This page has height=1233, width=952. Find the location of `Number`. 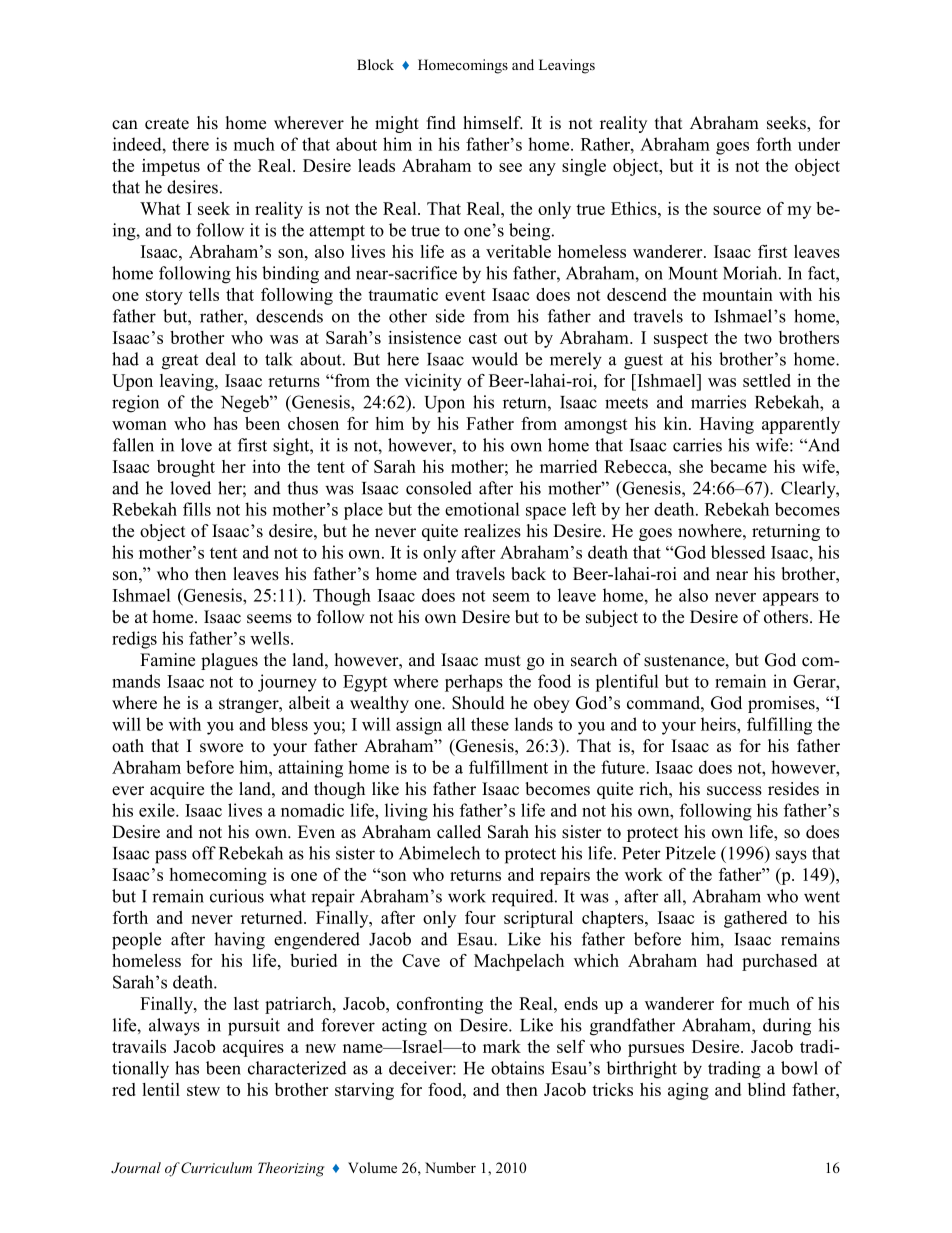

Number is located at coordinates (450, 1167).
